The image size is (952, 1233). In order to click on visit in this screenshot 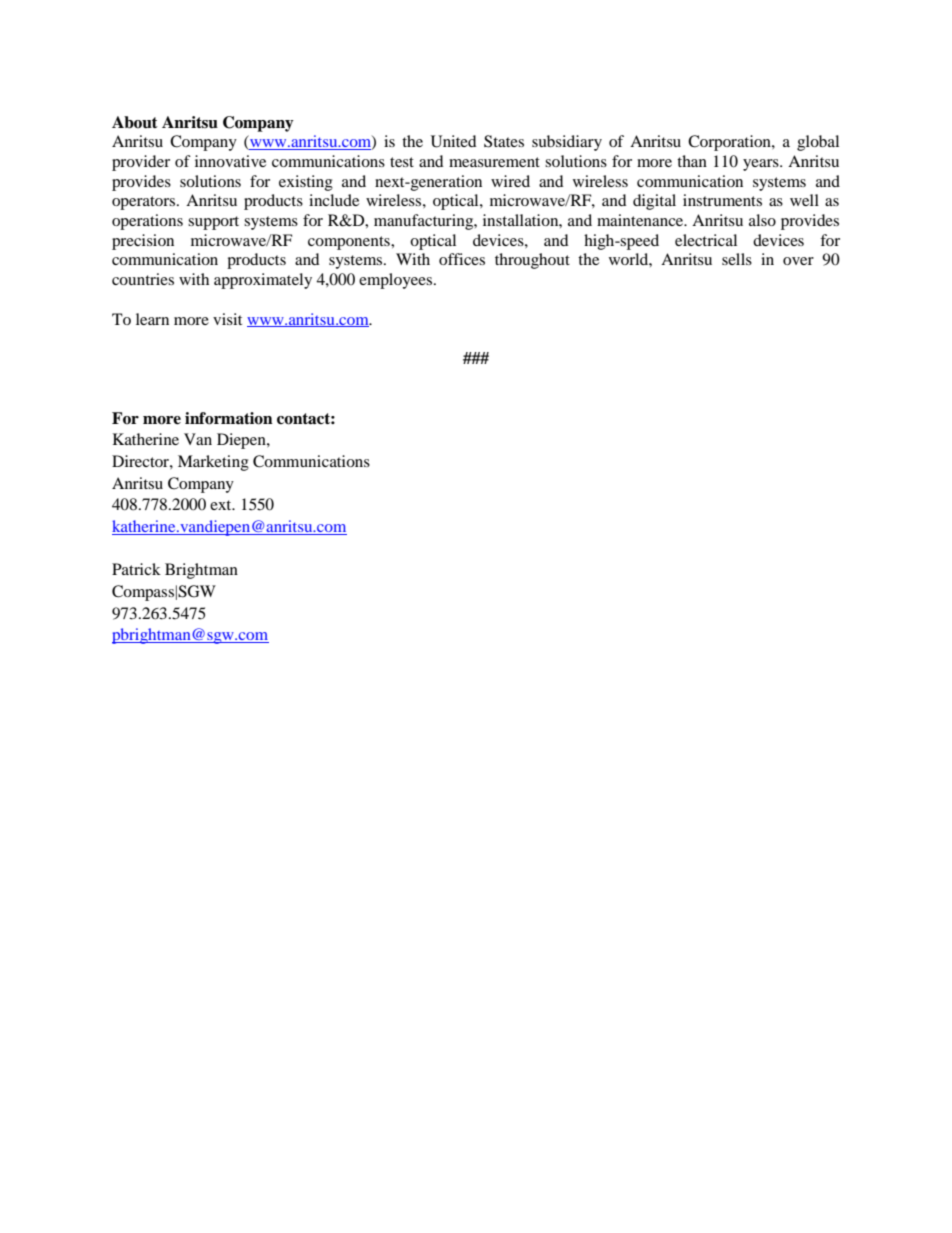, I will do `click(227, 319)`.
